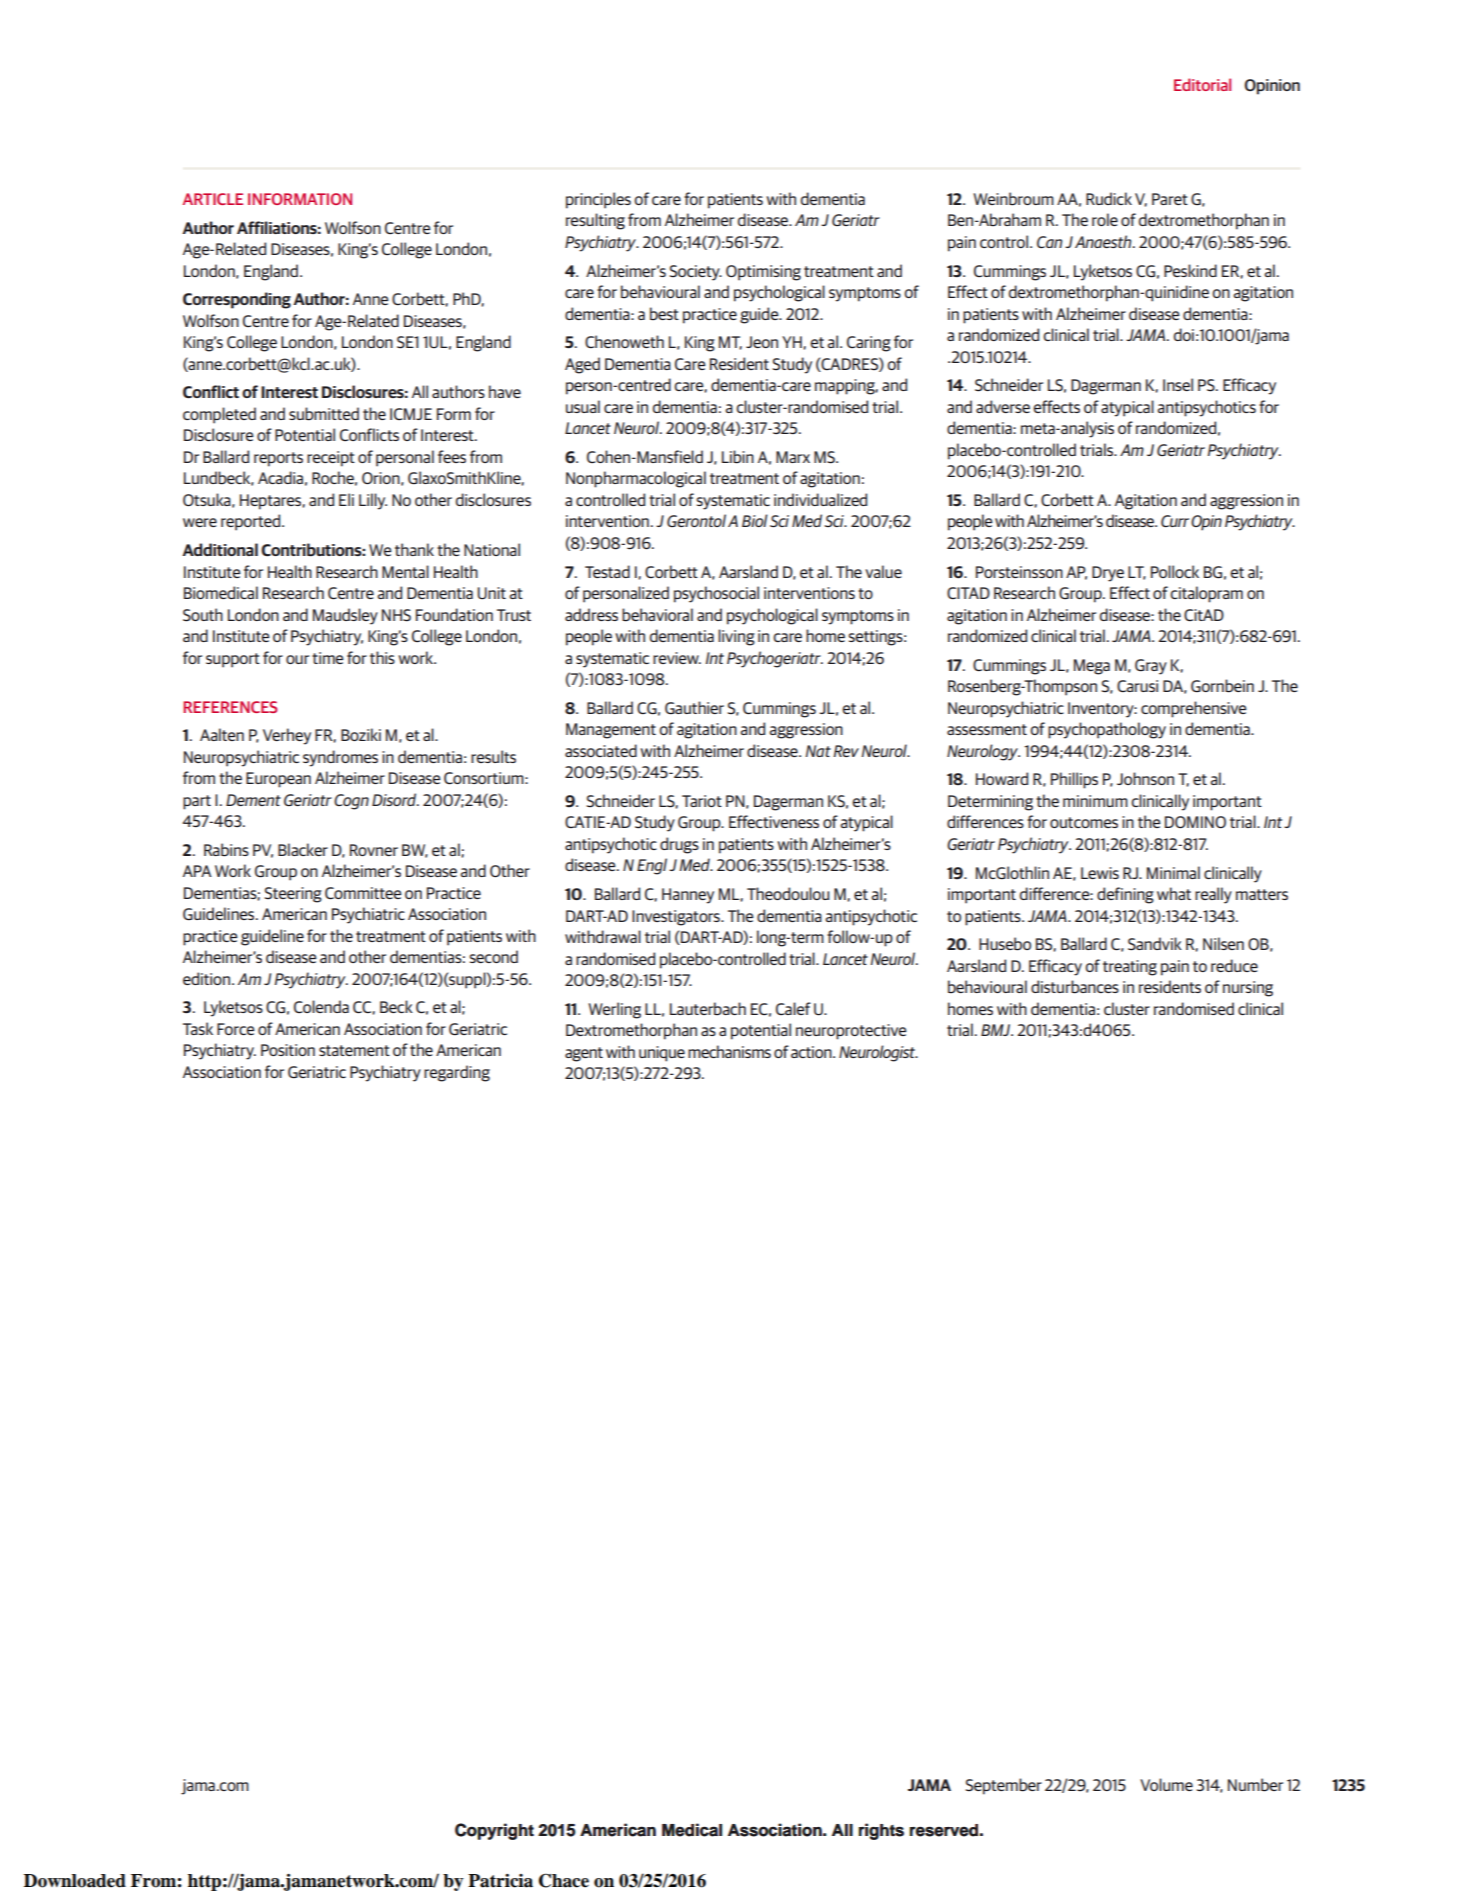 The height and width of the document is (1896, 1465). Describe the element at coordinates (1105, 219) in the document. I see `role` at that location.
